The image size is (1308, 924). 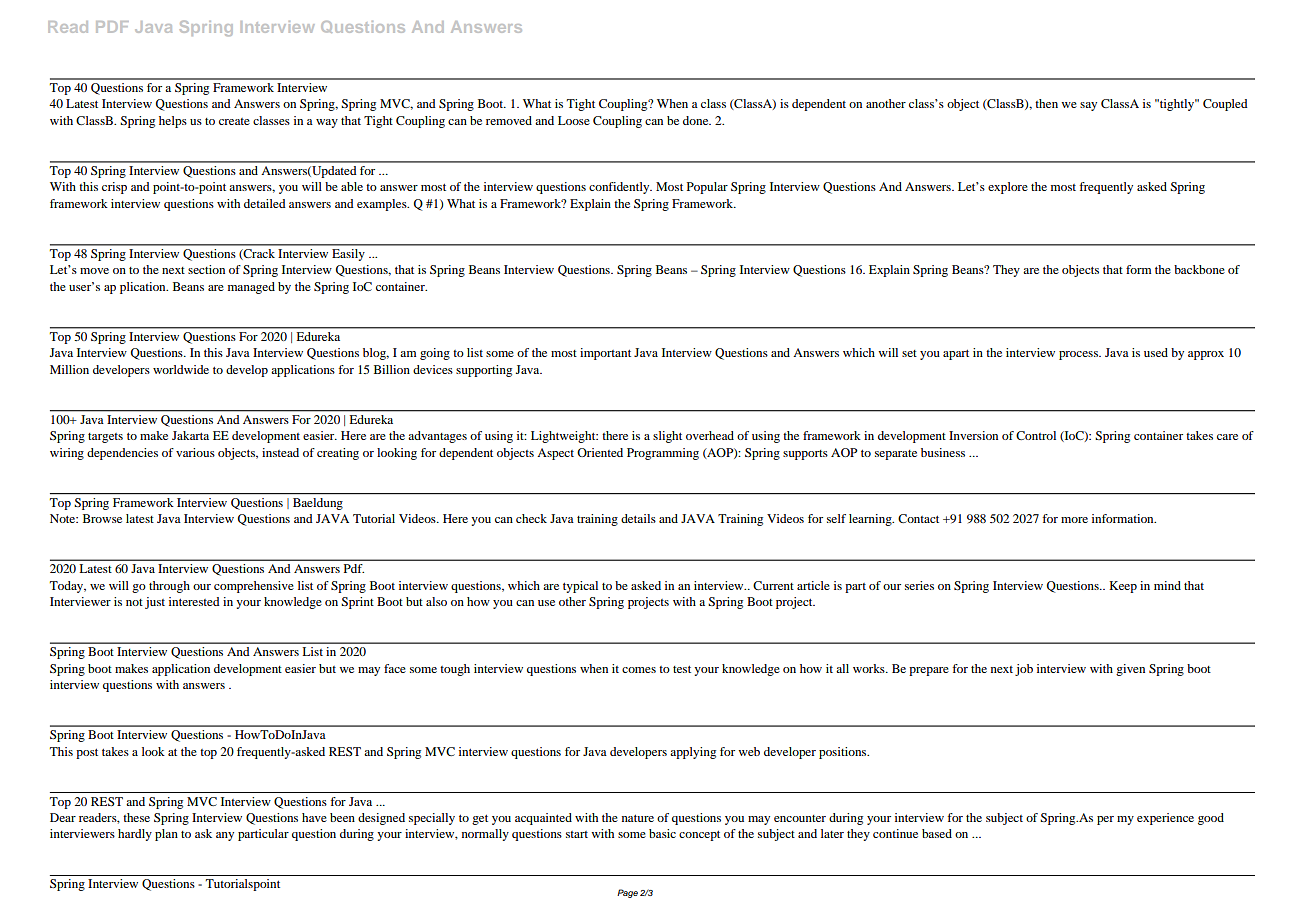 What do you see at coordinates (697, 120) in the image?
I see `done` at bounding box center [697, 120].
